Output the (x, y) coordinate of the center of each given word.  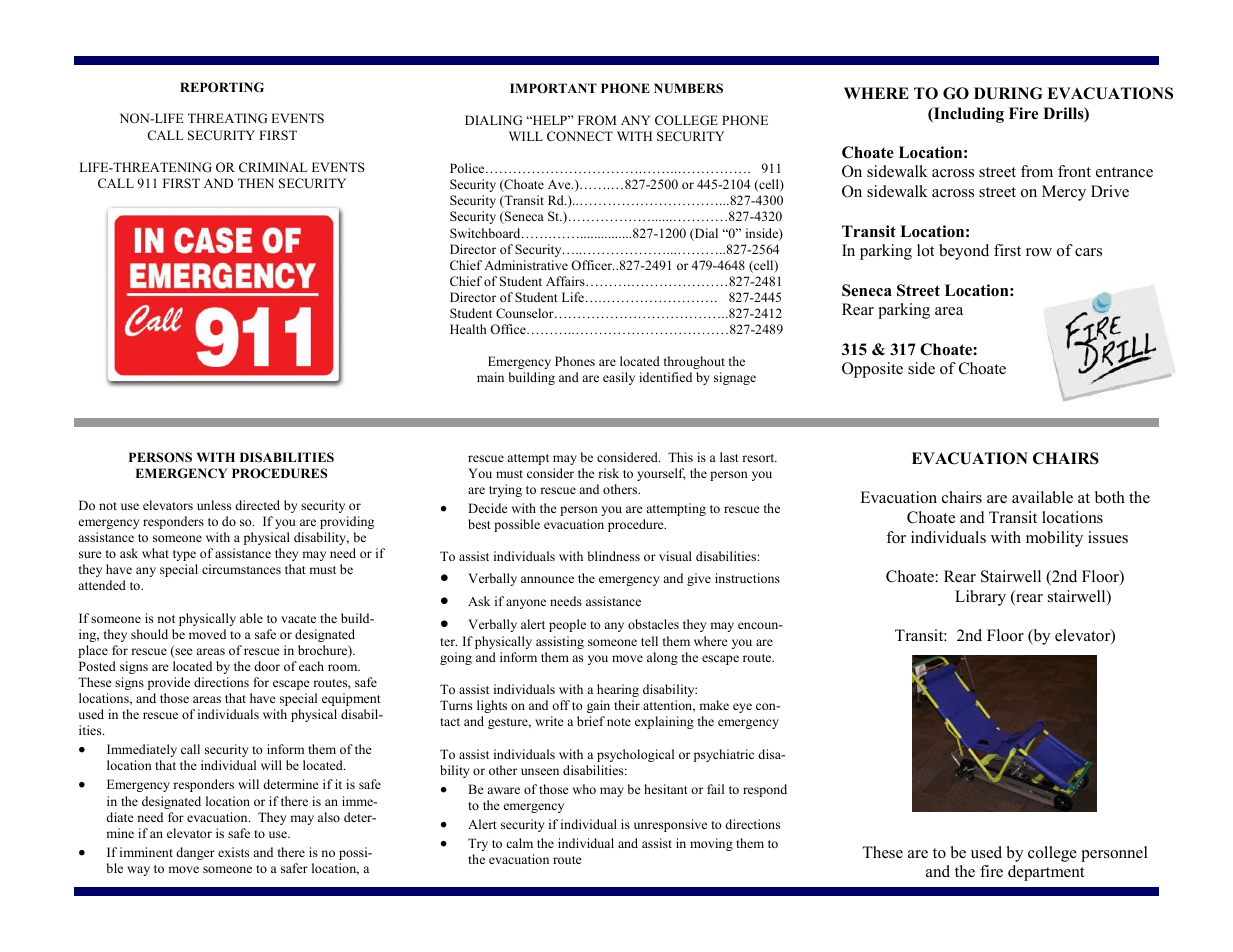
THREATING (227, 118)
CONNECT (580, 136)
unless (214, 505)
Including (968, 115)
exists (233, 852)
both (1110, 497)
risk (608, 473)
